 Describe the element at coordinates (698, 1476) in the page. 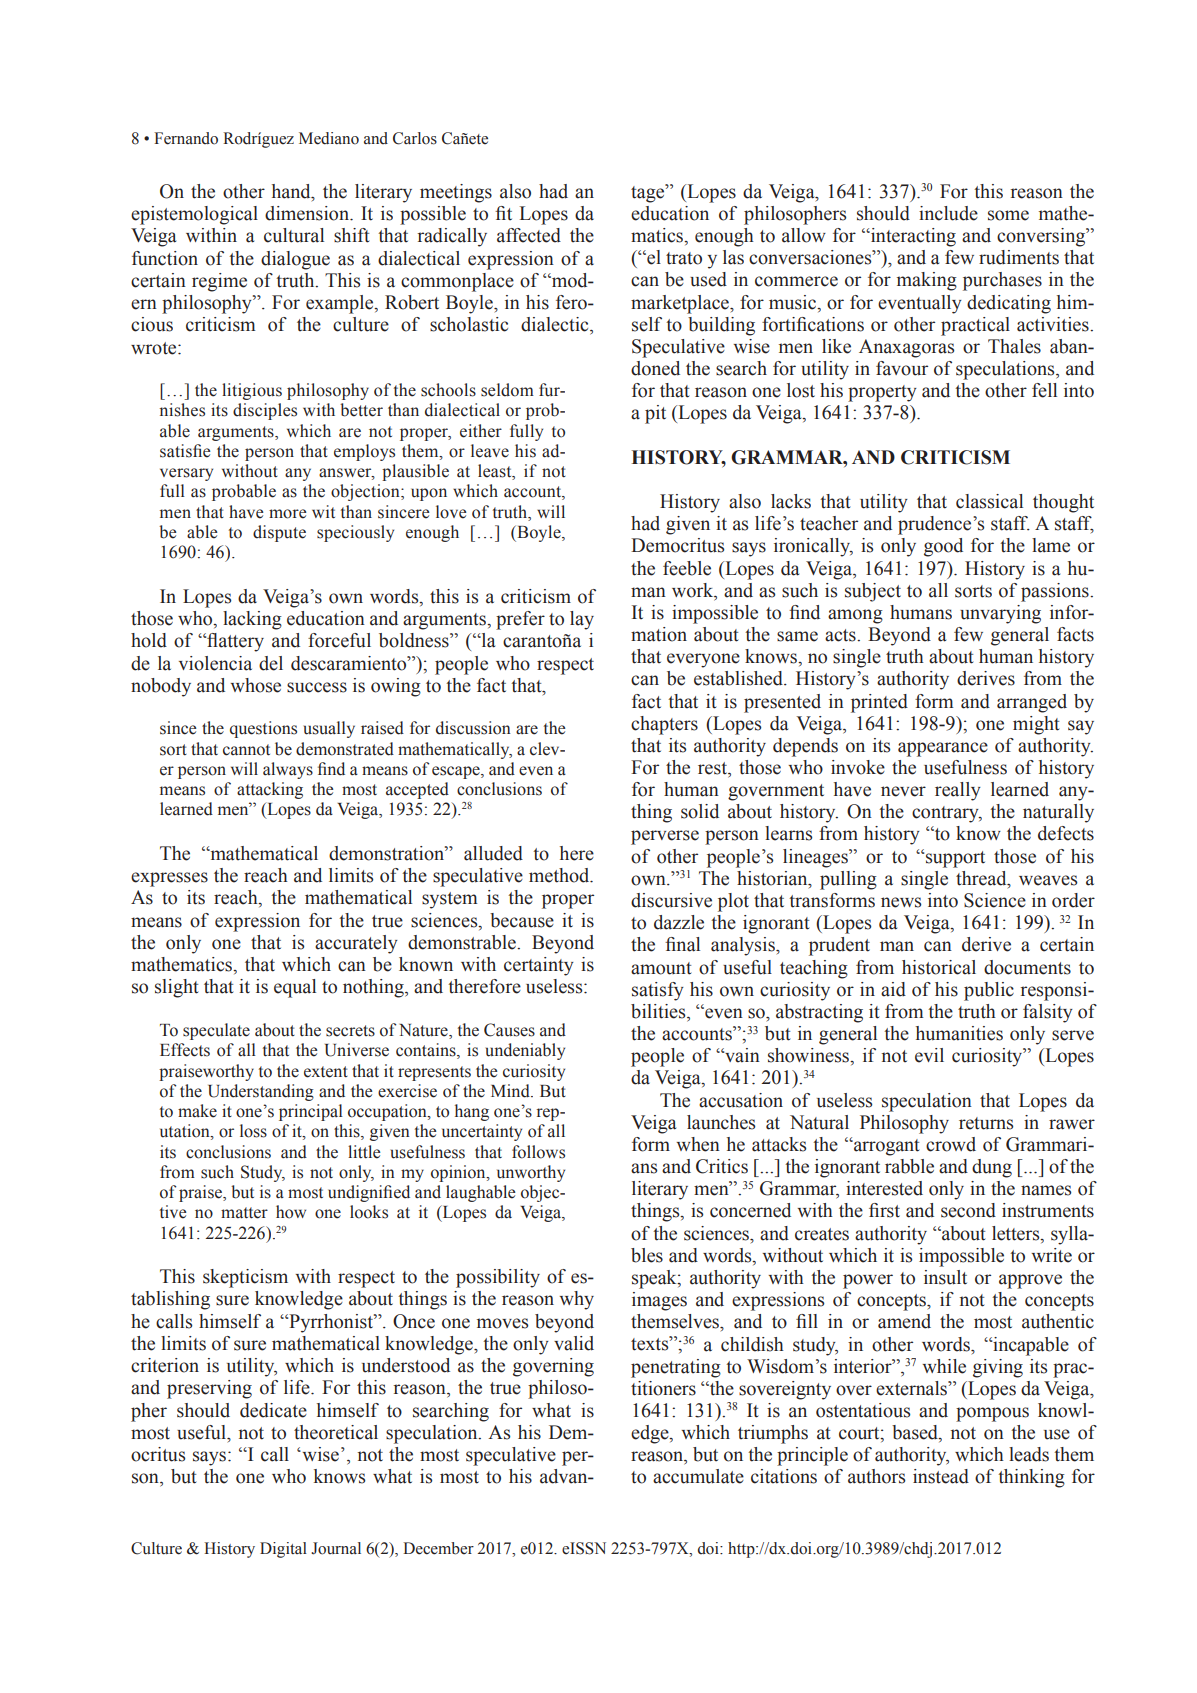

I see `accumulate` at that location.
